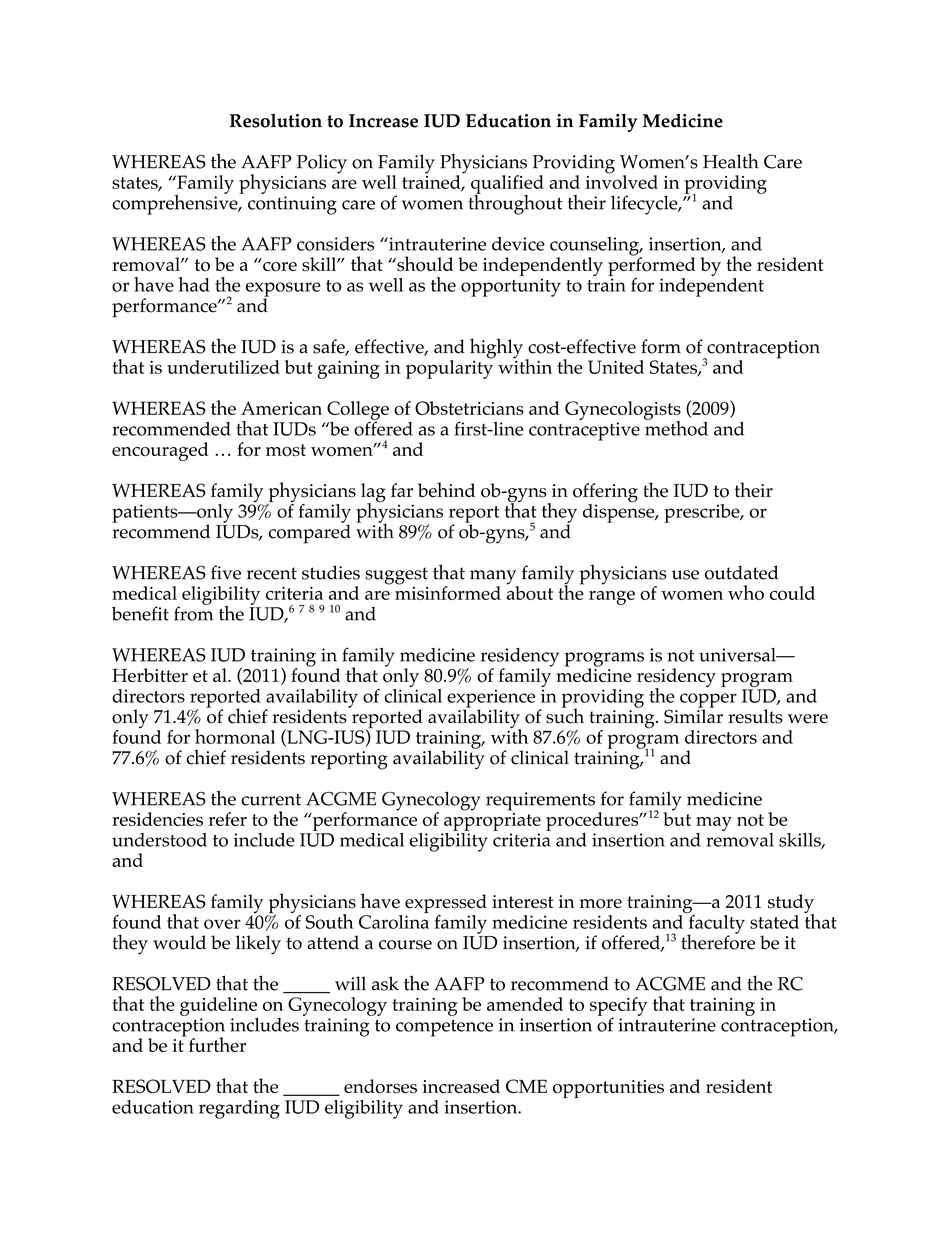 This image has width=952, height=1233. I want to click on from, so click(193, 612).
